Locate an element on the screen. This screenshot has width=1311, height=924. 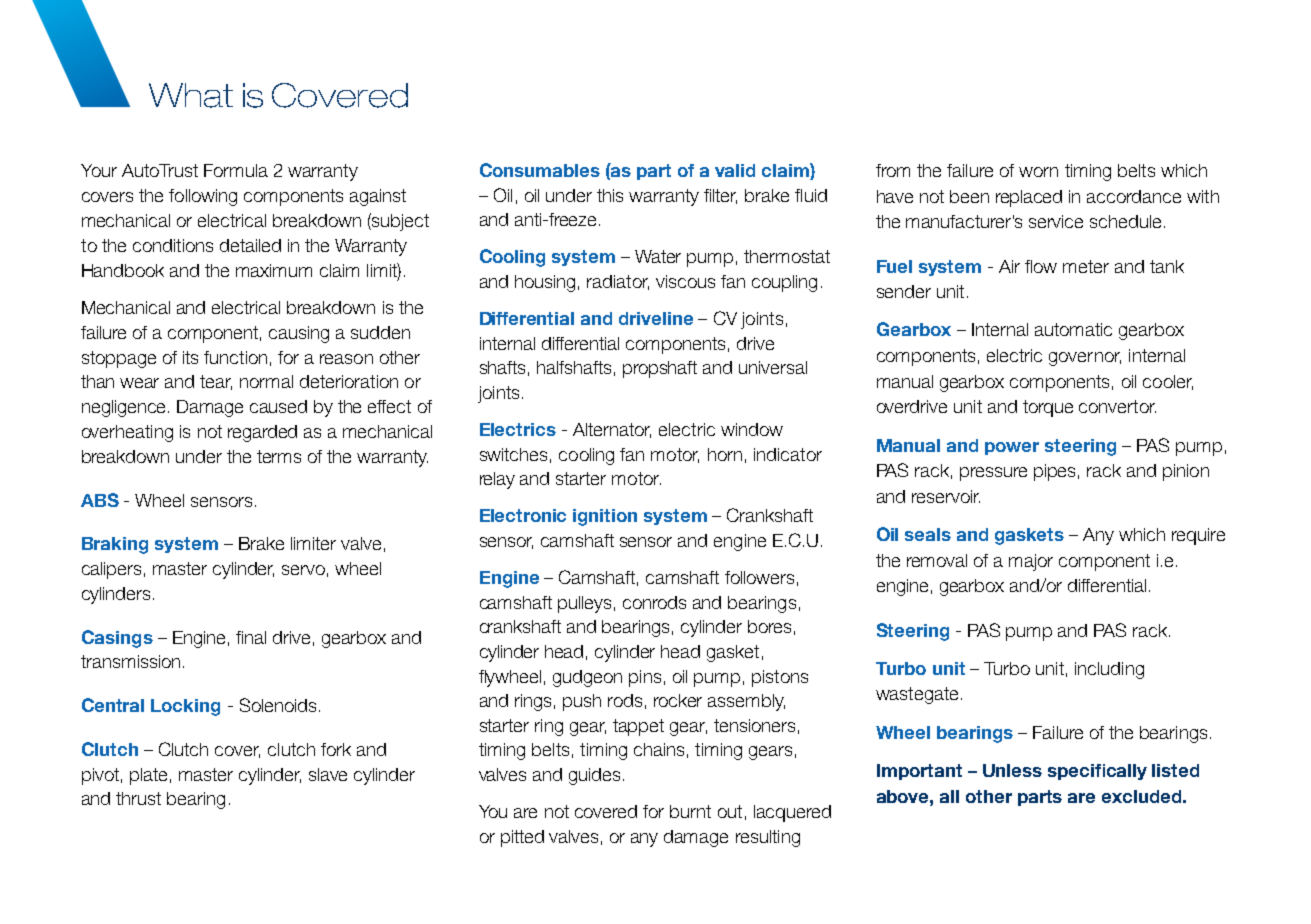
horn is located at coordinates (725, 454).
